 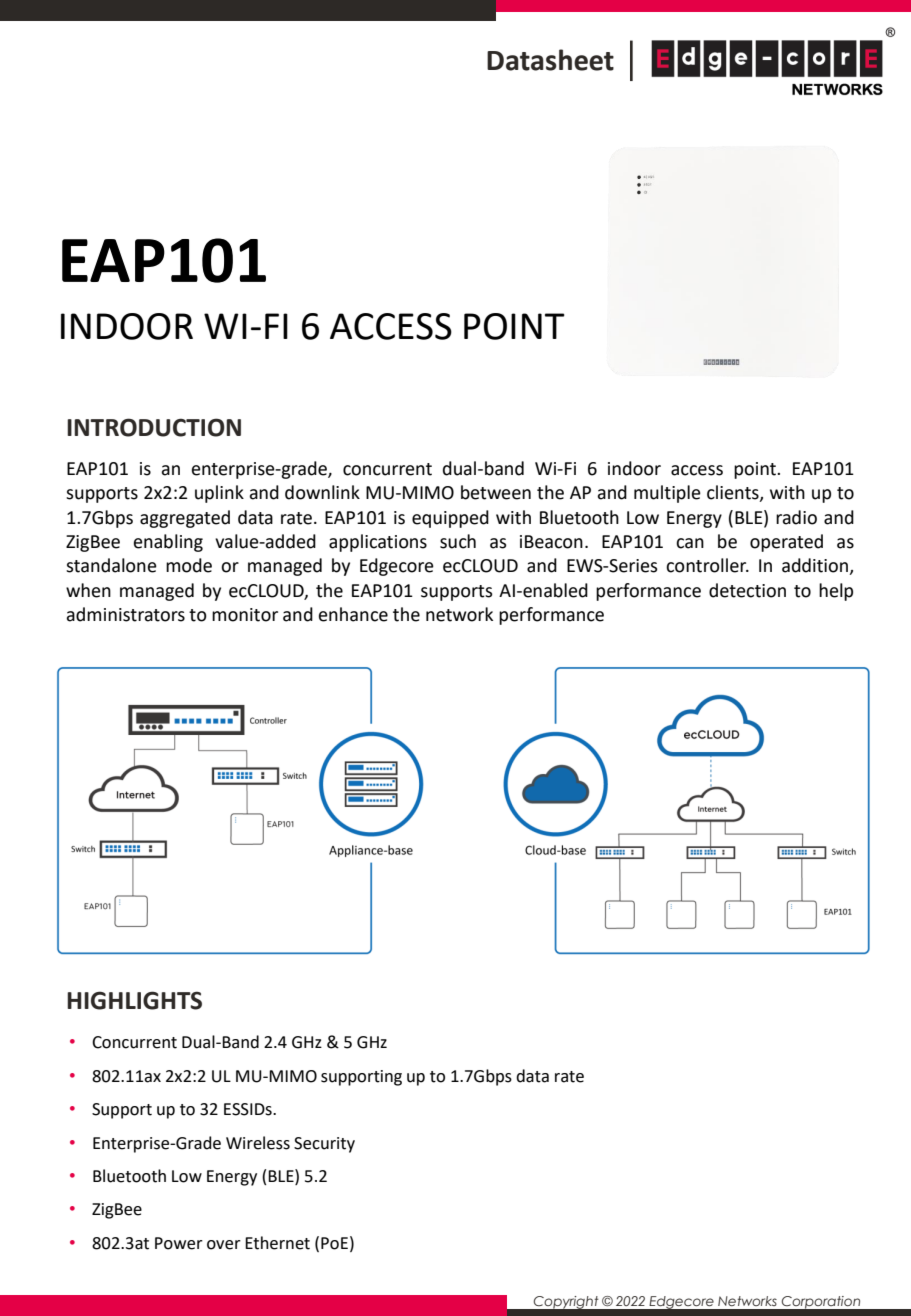 I want to click on INTRODUCTION, so click(x=154, y=427).
